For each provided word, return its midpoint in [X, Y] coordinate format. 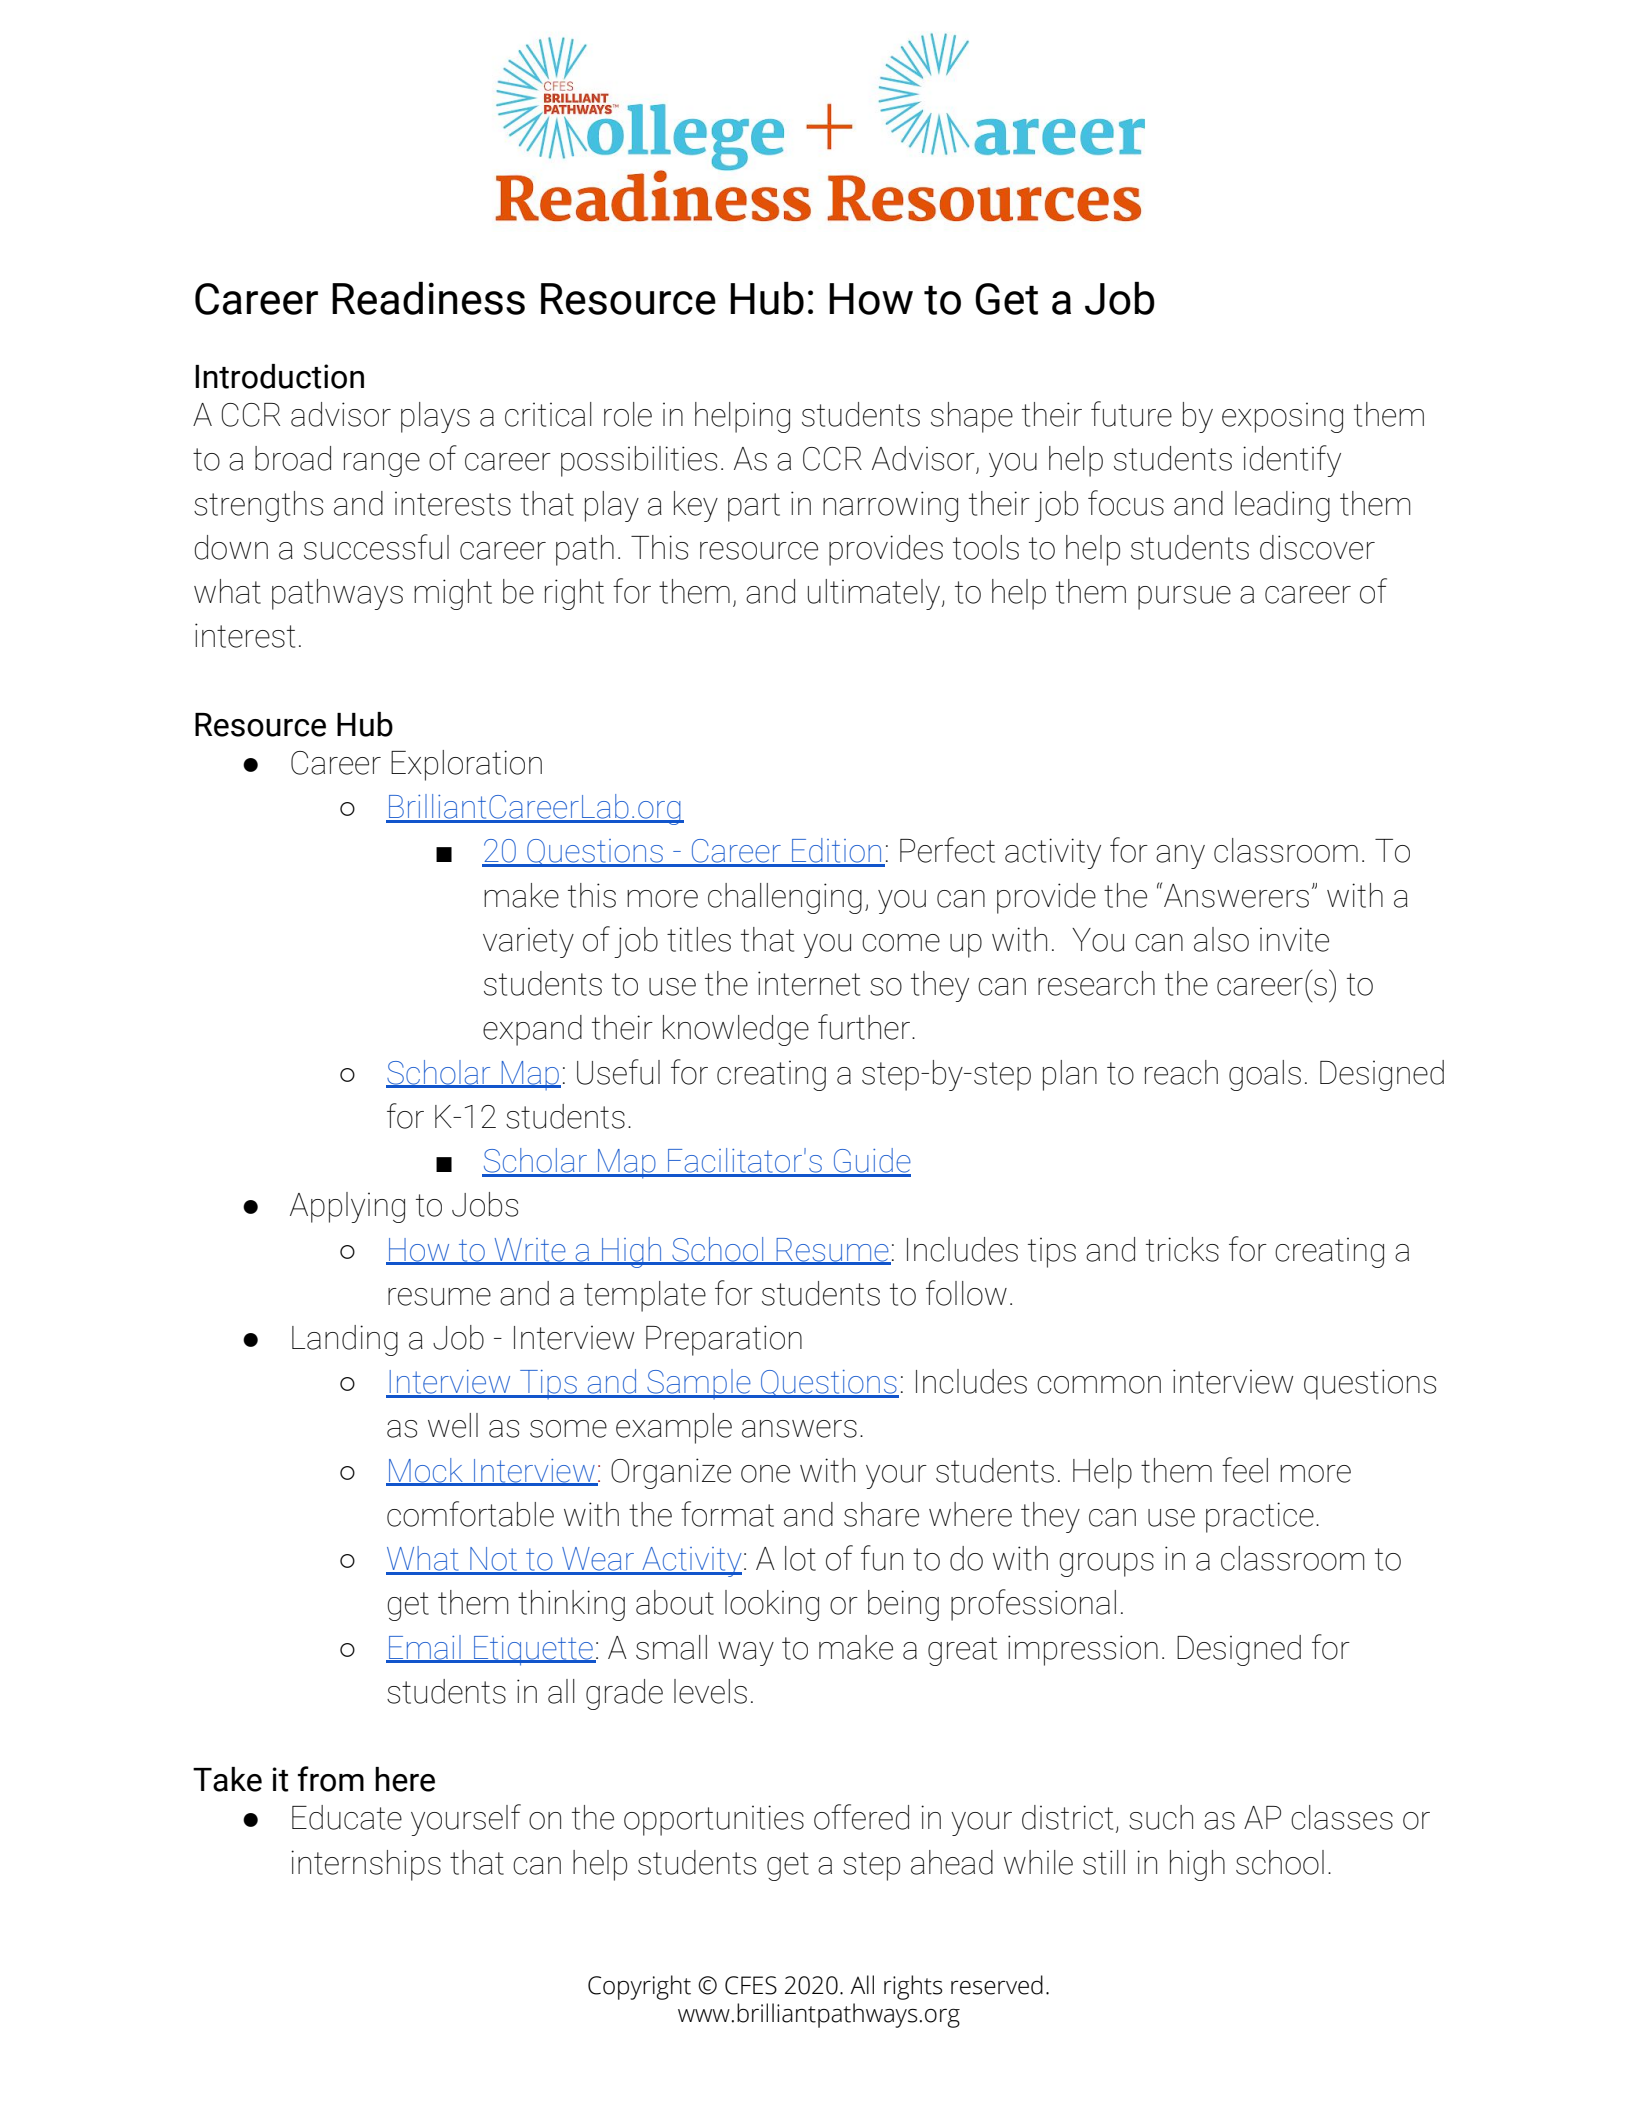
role [628, 414]
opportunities [714, 1820]
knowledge [736, 1030]
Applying [347, 1207]
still [1104, 1862]
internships [366, 1865]
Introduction [279, 376]
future [1131, 414]
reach [1181, 1072]
